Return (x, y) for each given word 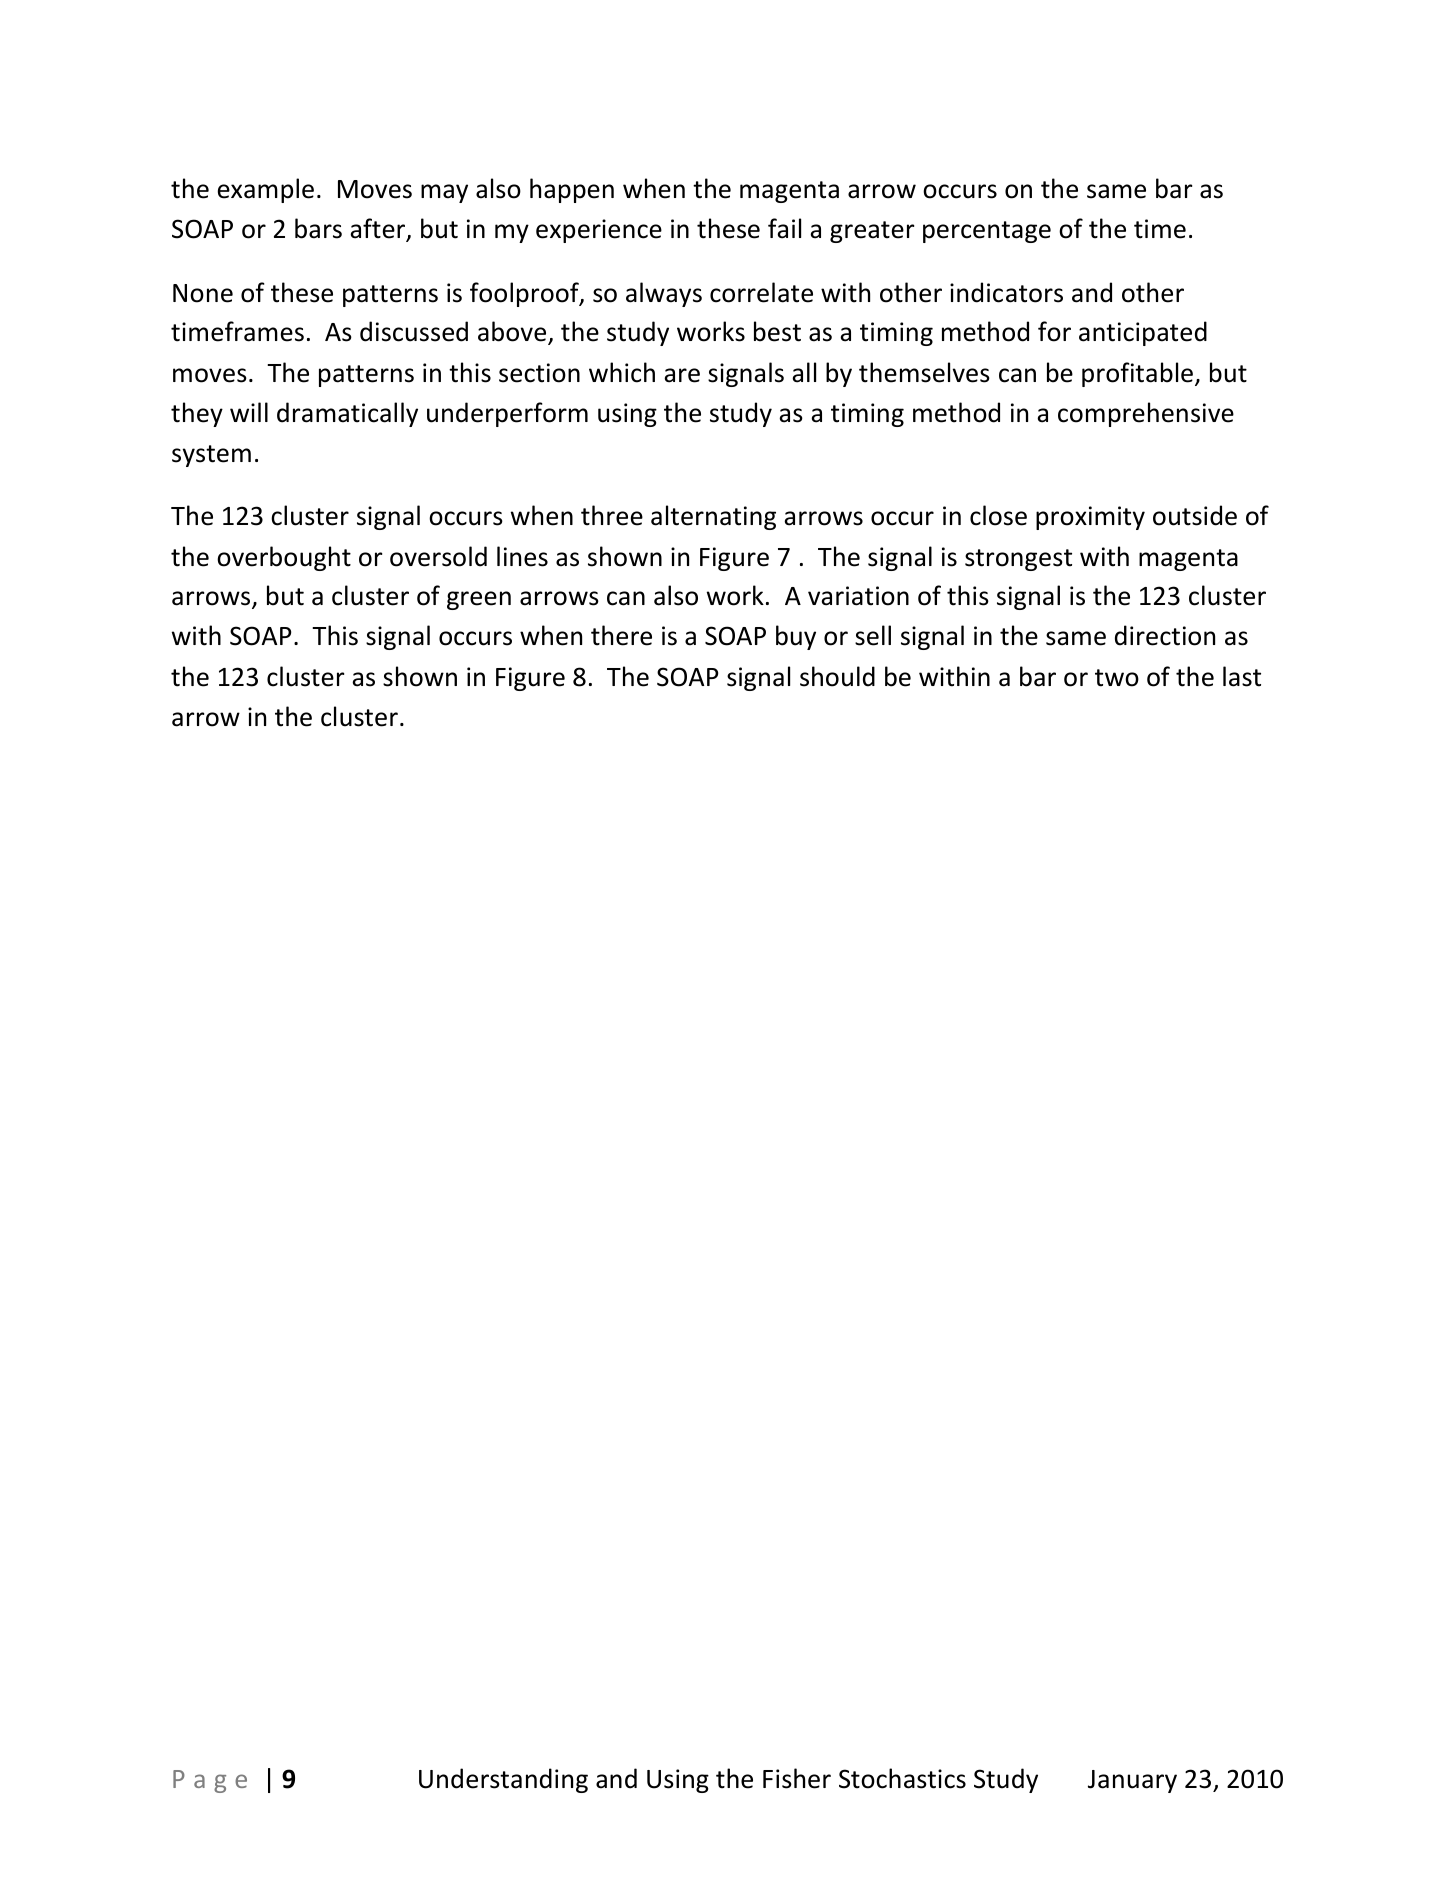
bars (318, 228)
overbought (284, 558)
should (837, 676)
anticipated (1143, 333)
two (1117, 678)
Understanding (503, 1780)
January (1132, 1781)
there (621, 635)
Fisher (797, 1778)
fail (784, 228)
